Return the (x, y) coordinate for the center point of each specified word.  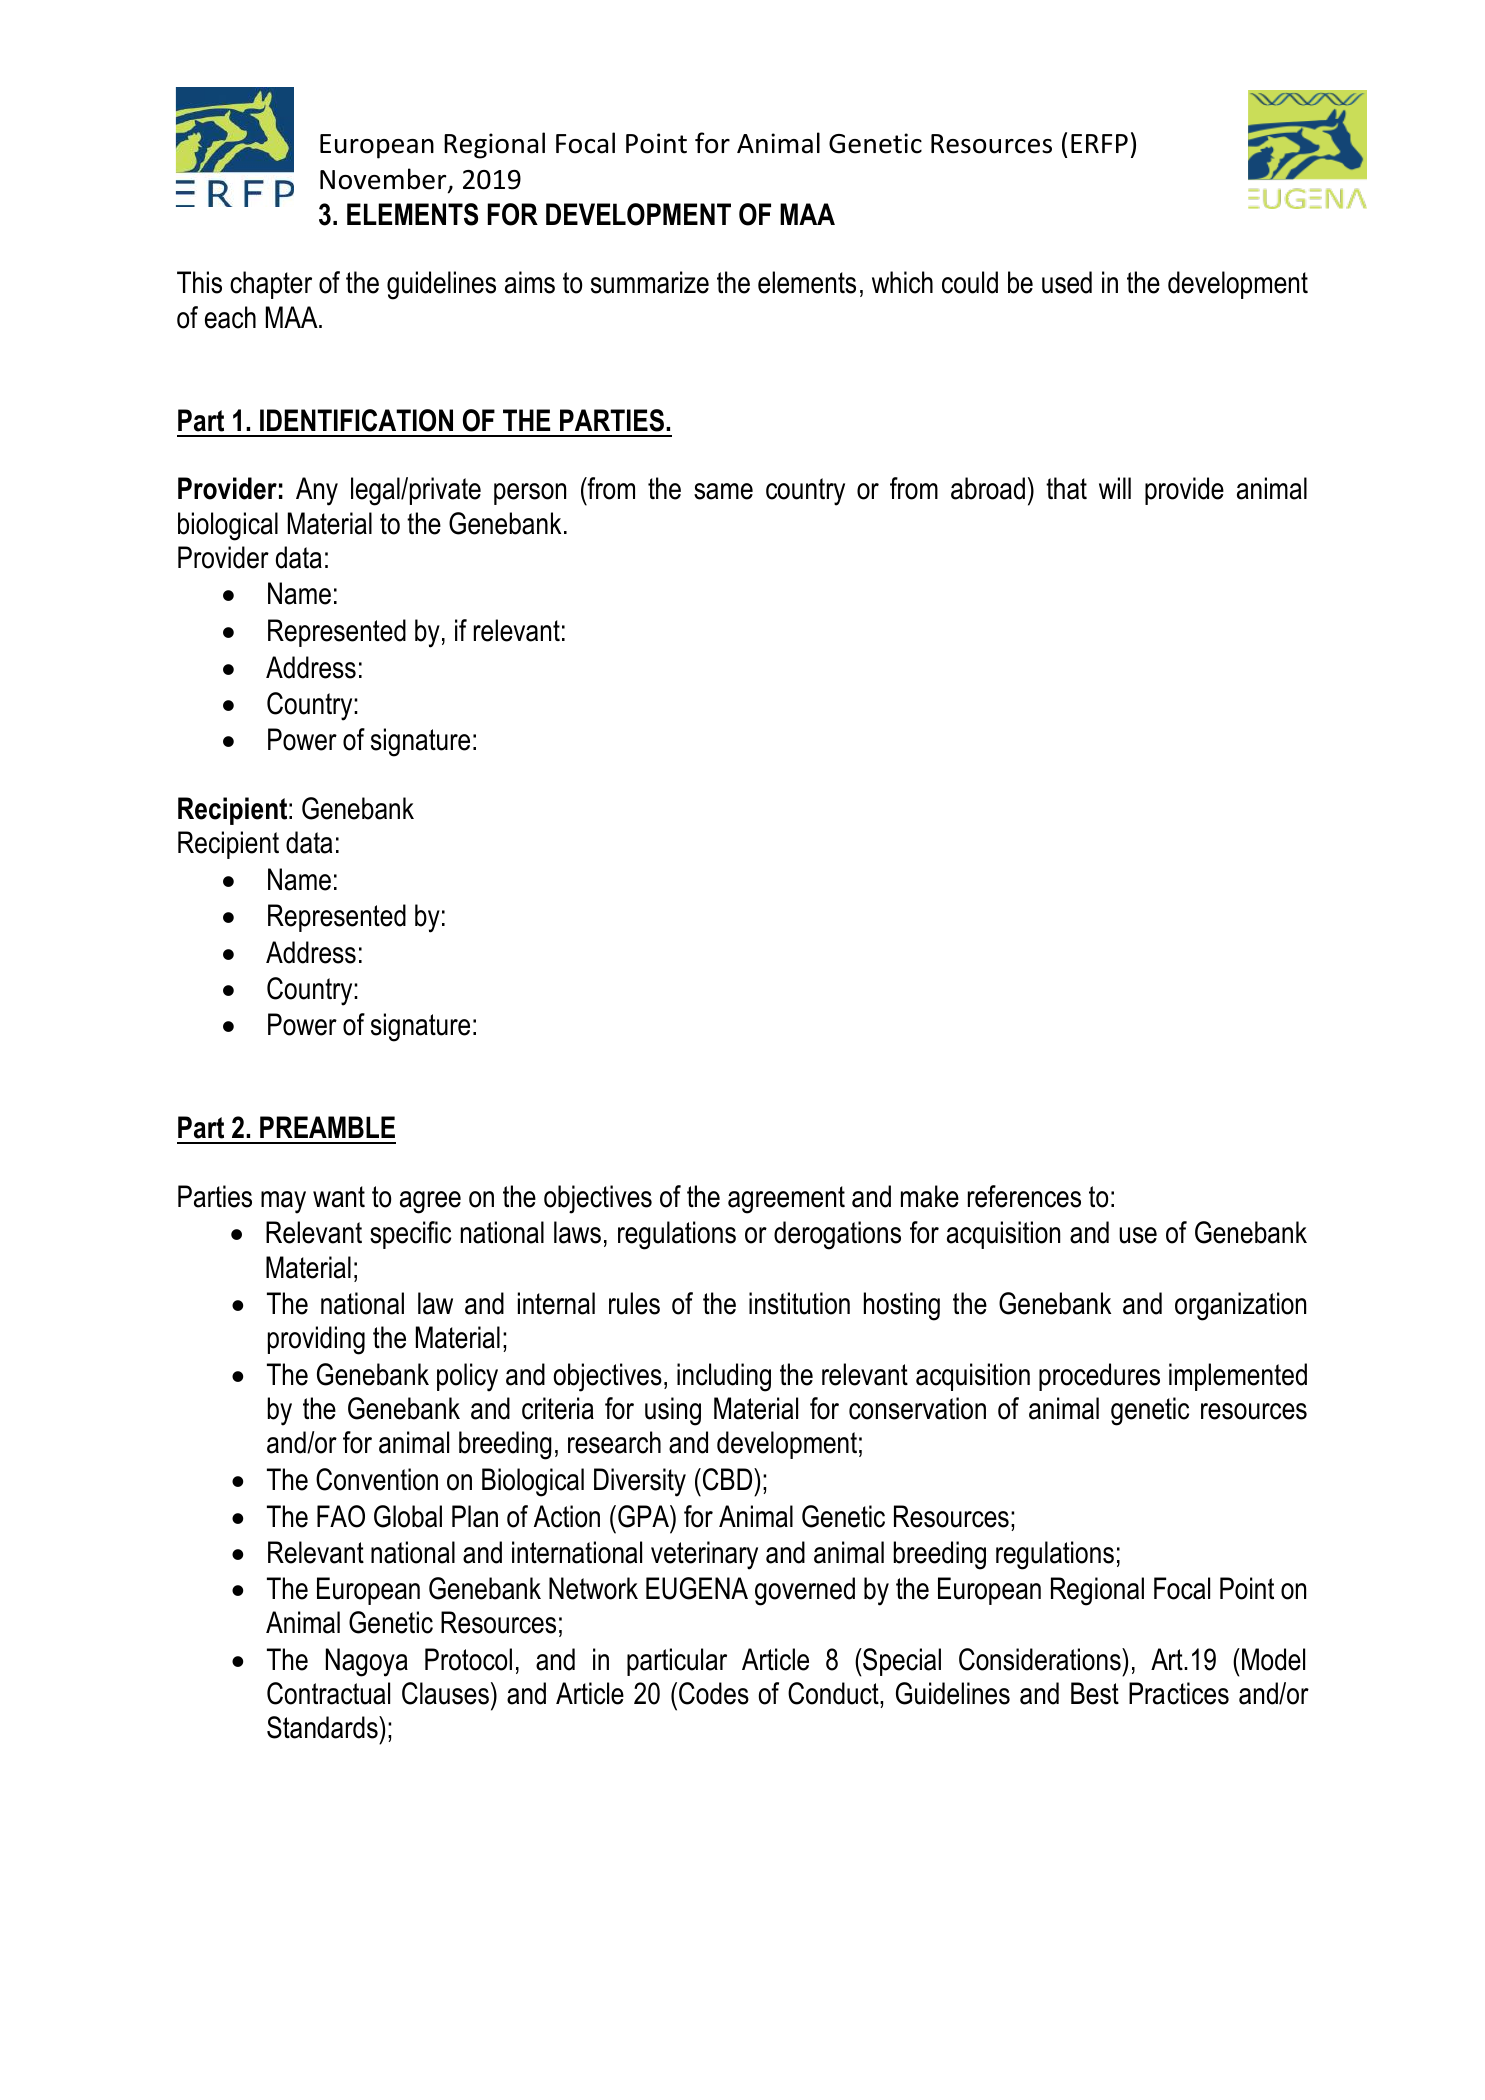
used (1067, 282)
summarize (650, 282)
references (1024, 1196)
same (723, 491)
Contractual (328, 1693)
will (1115, 488)
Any (317, 491)
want (339, 1197)
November (384, 180)
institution (799, 1303)
